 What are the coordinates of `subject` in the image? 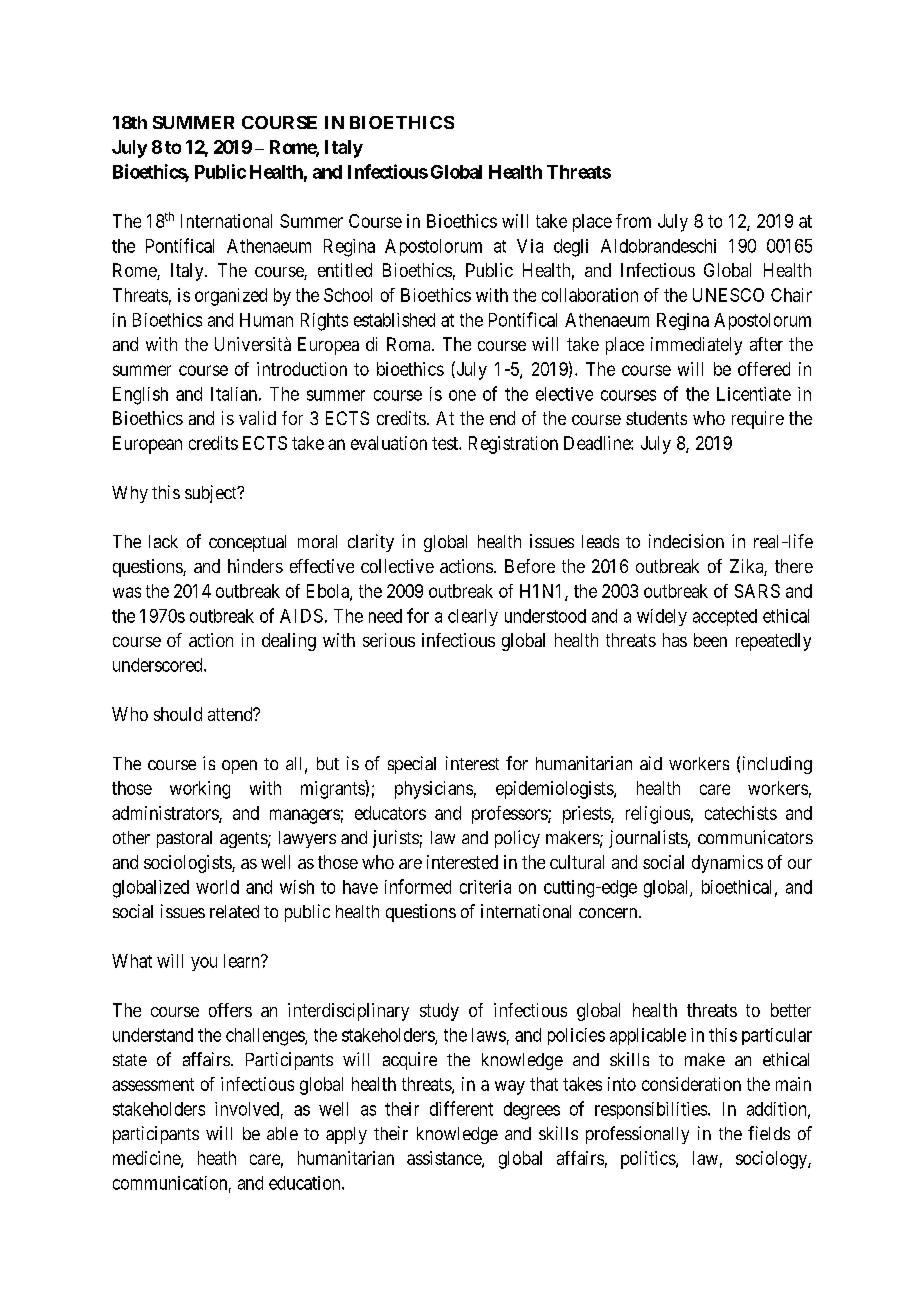 It's located at (212, 494).
